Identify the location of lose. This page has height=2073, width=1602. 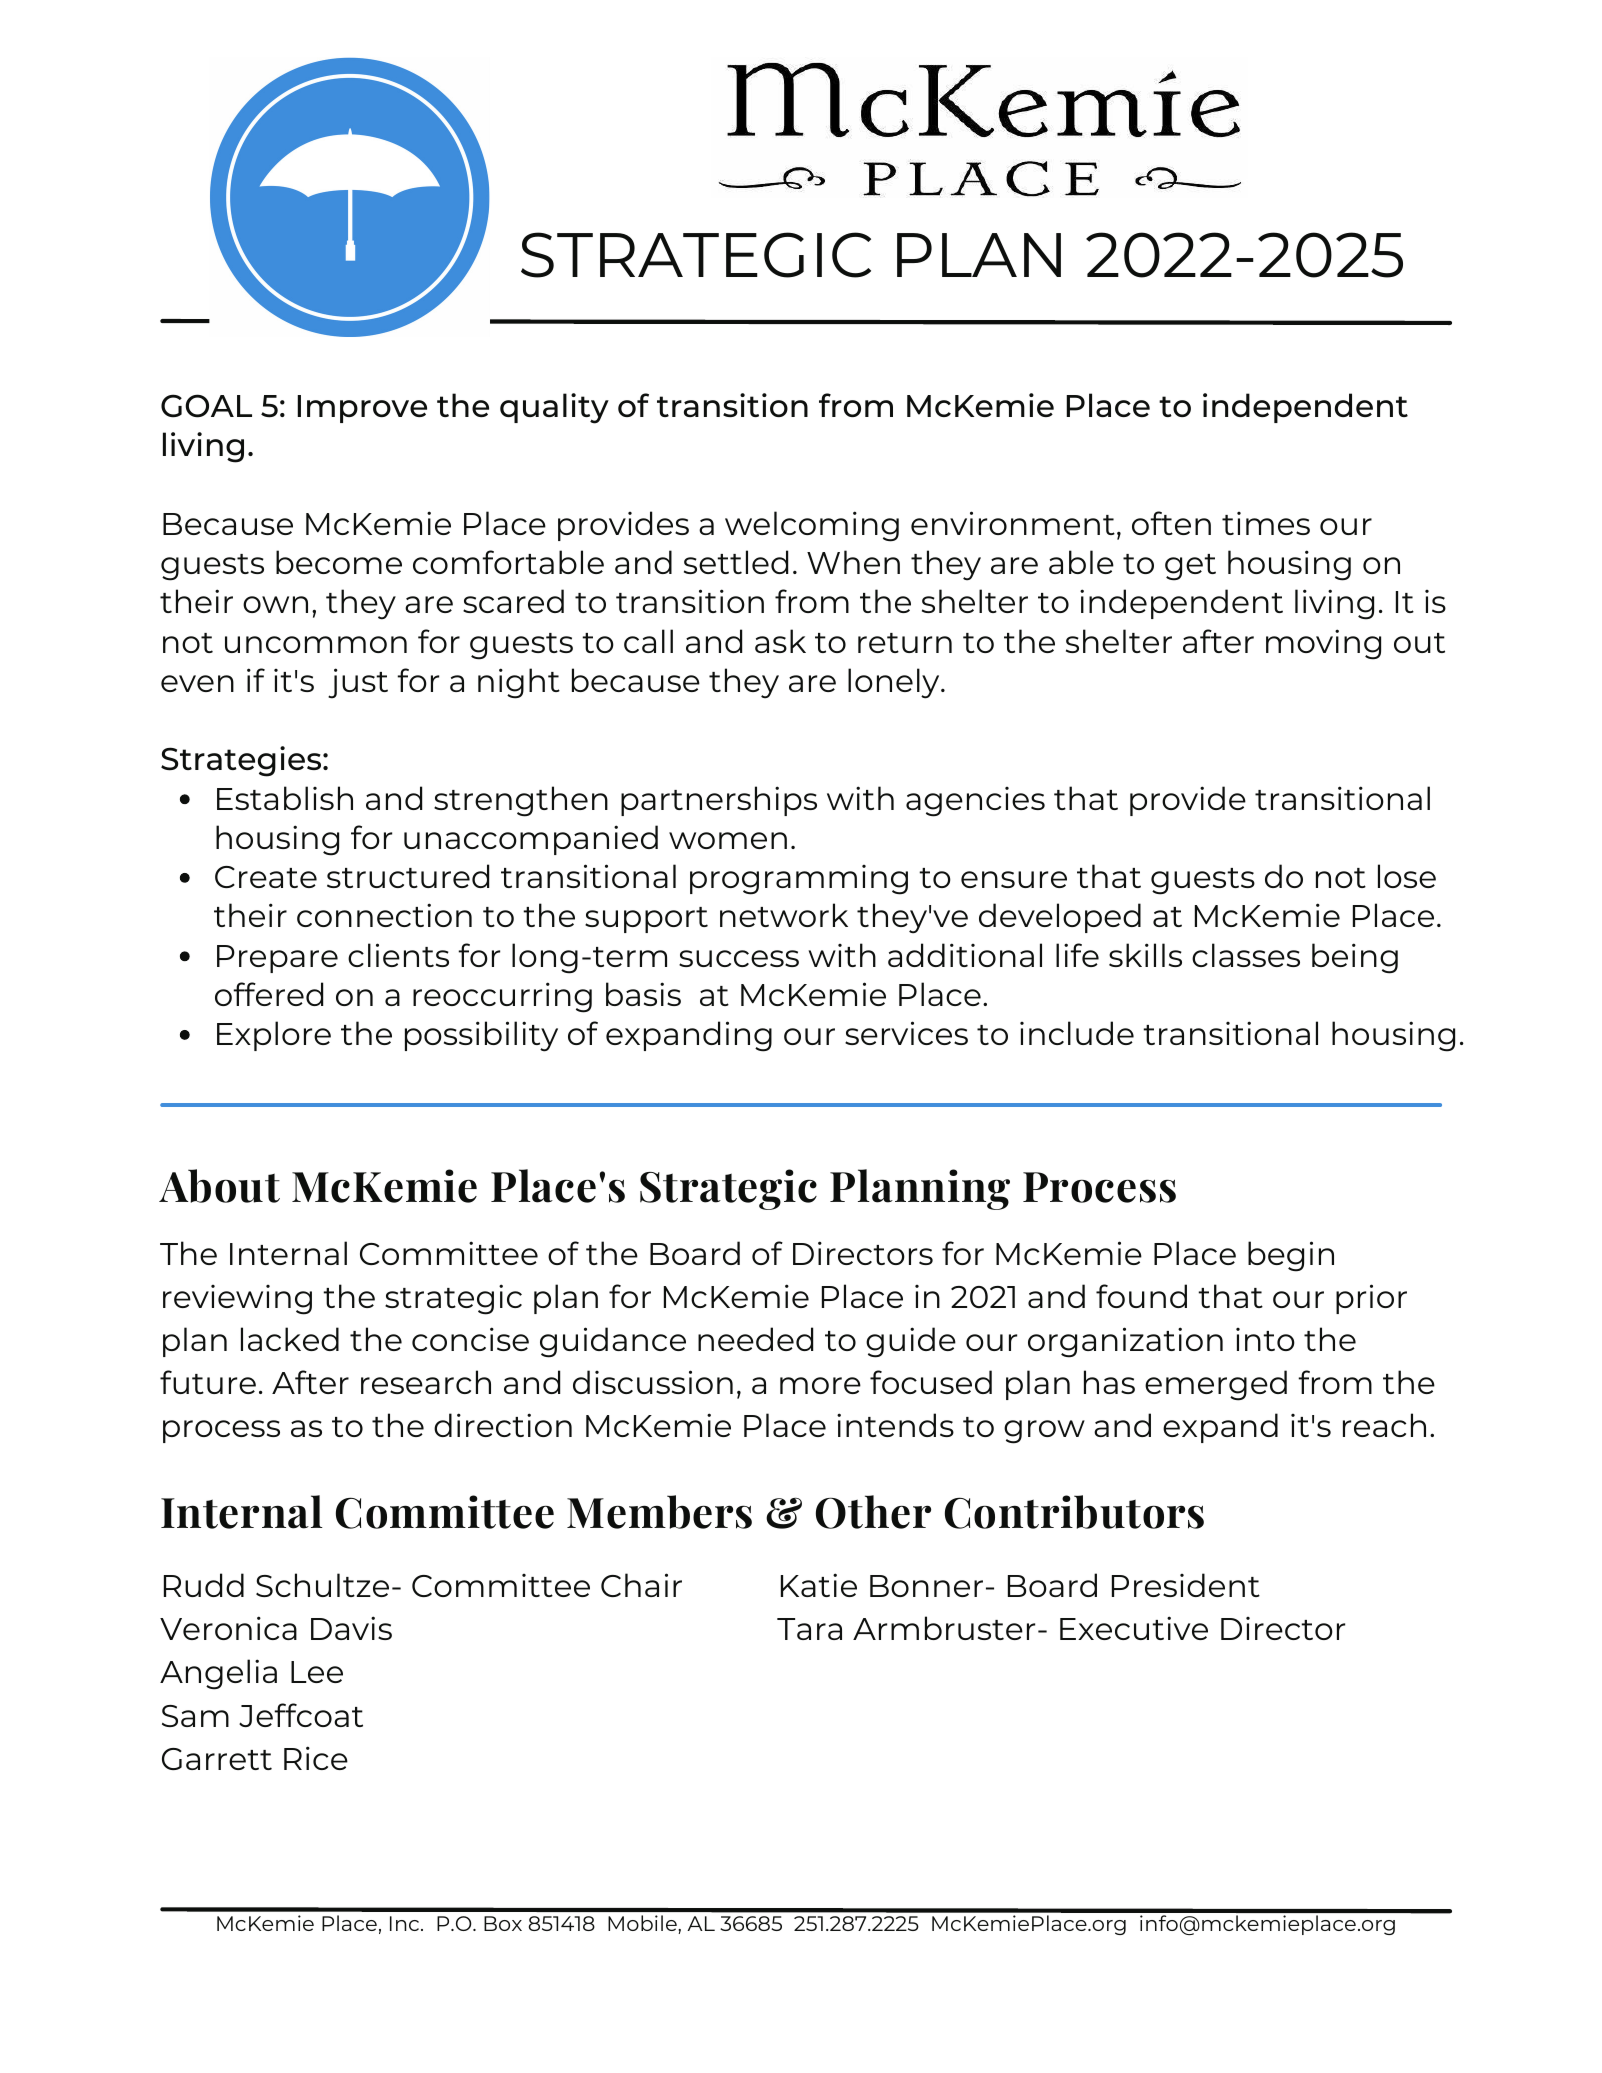
(1407, 876).
